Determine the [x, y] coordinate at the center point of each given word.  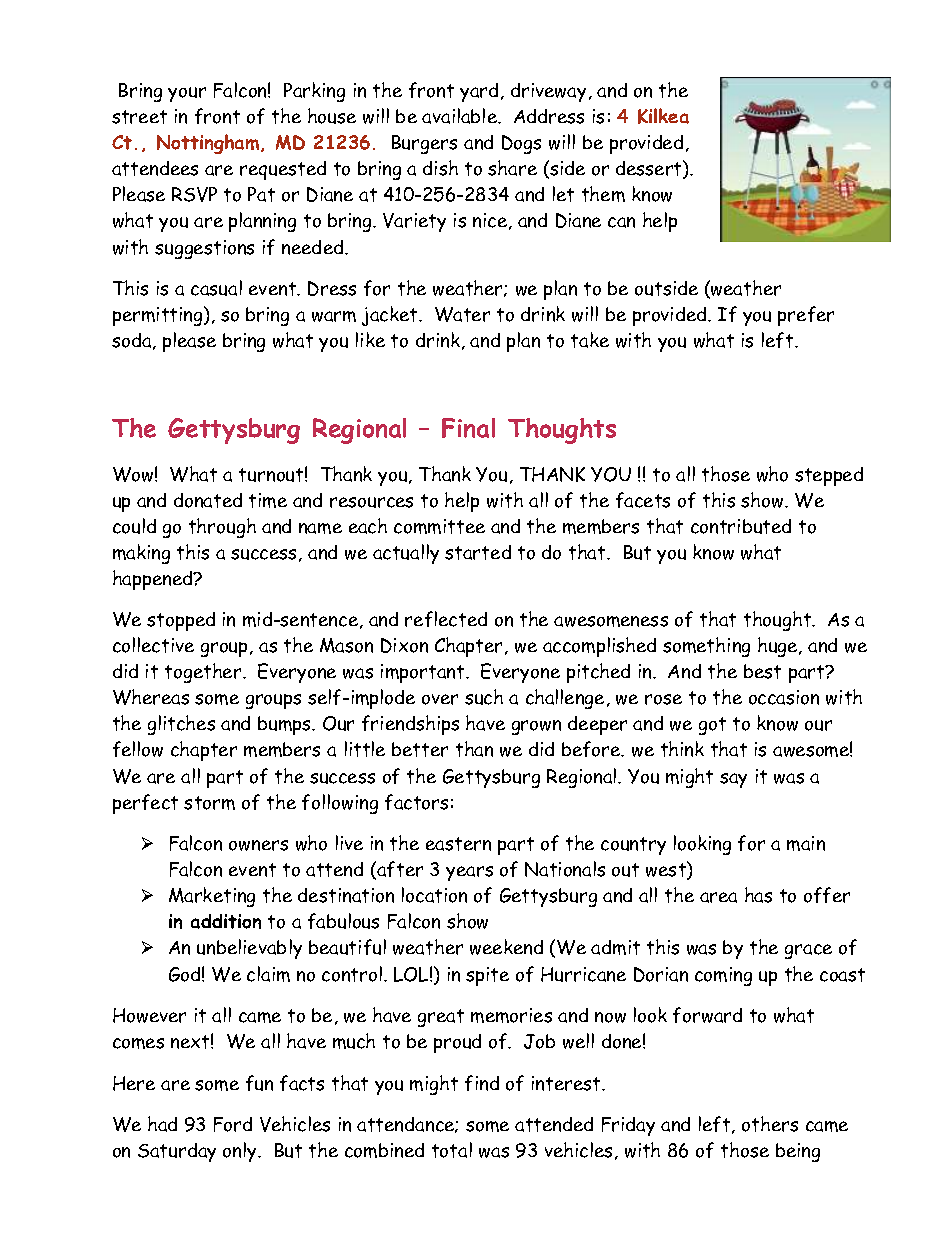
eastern [458, 844]
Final [468, 428]
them [603, 194]
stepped [829, 476]
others [770, 1124]
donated [208, 500]
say [733, 780]
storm [209, 803]
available [460, 116]
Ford [233, 1124]
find [482, 1083]
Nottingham [209, 144]
